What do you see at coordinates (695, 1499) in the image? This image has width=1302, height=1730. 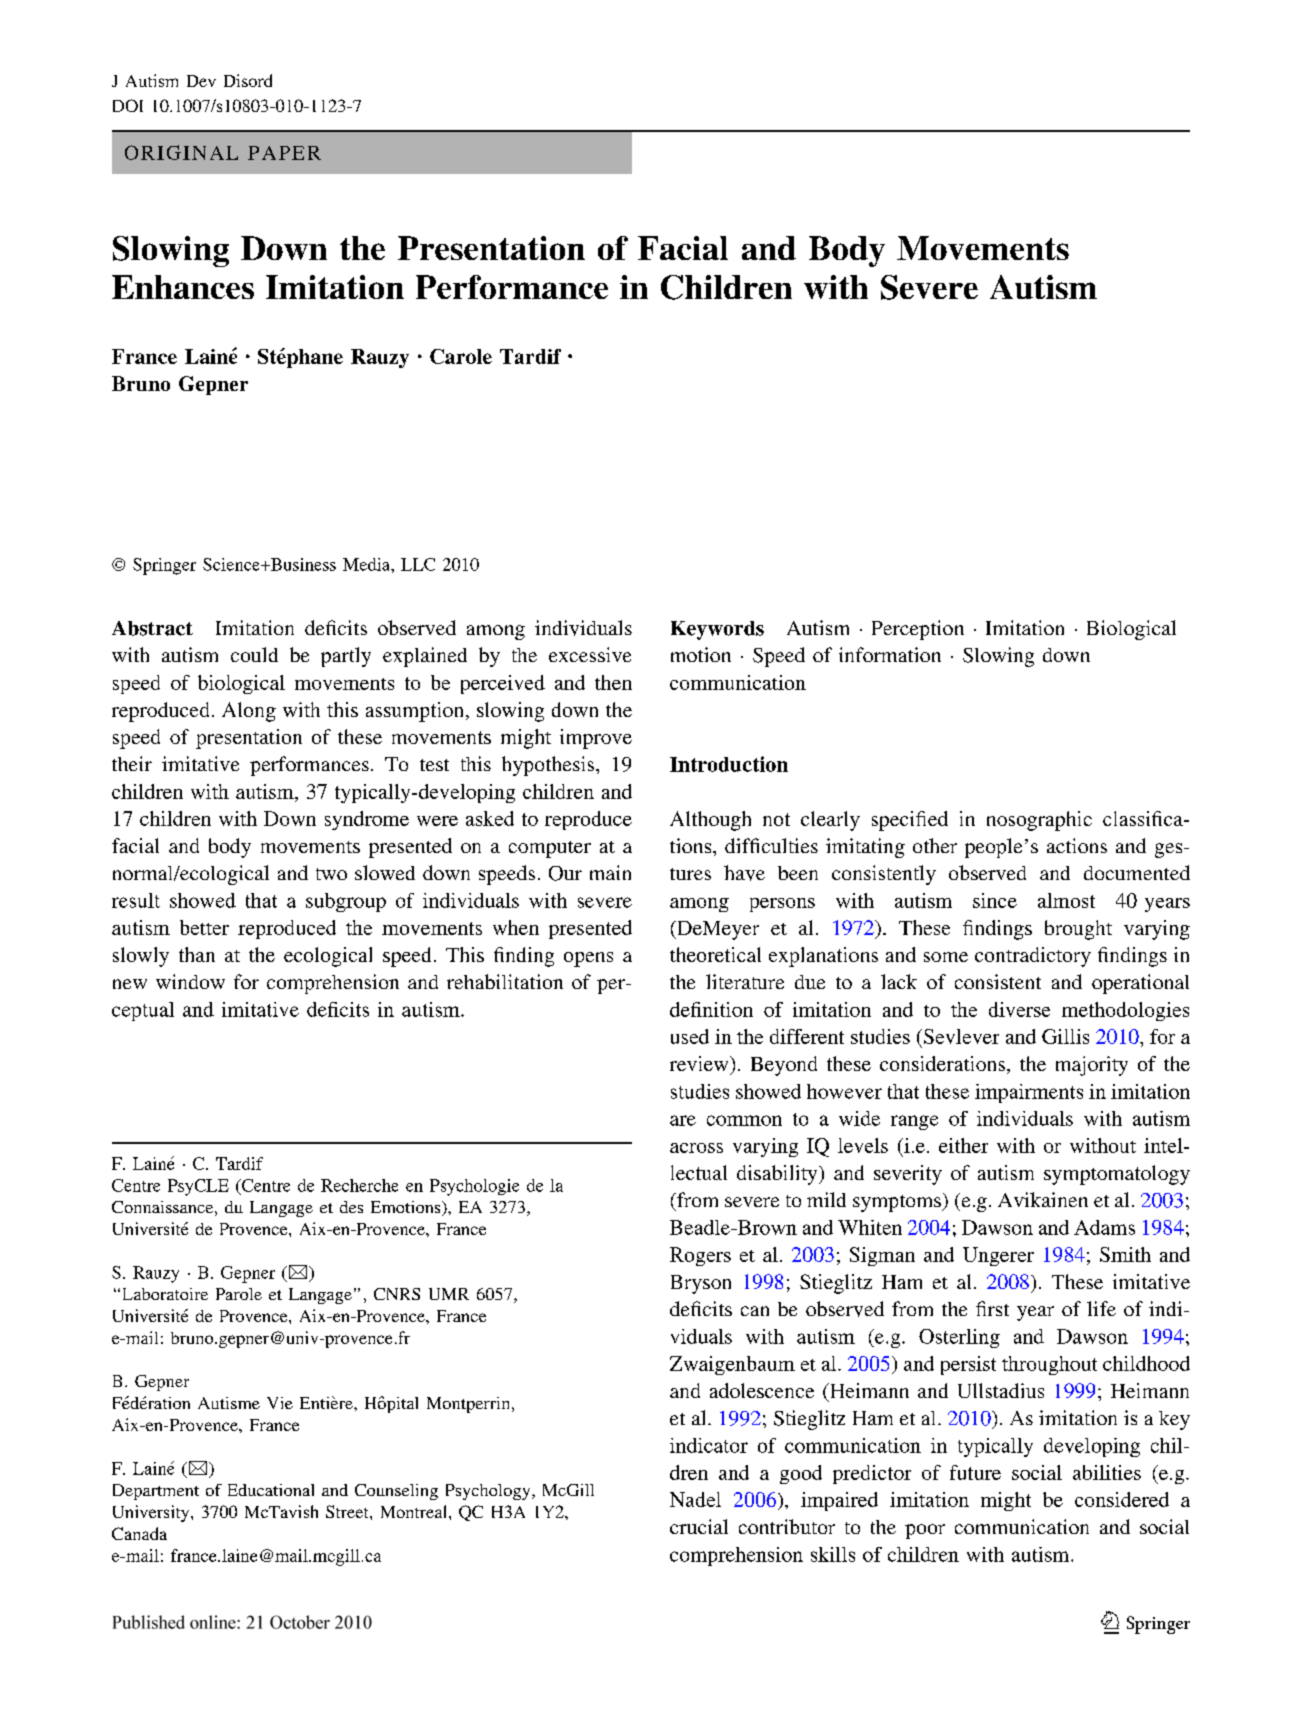 I see `Nadel` at bounding box center [695, 1499].
